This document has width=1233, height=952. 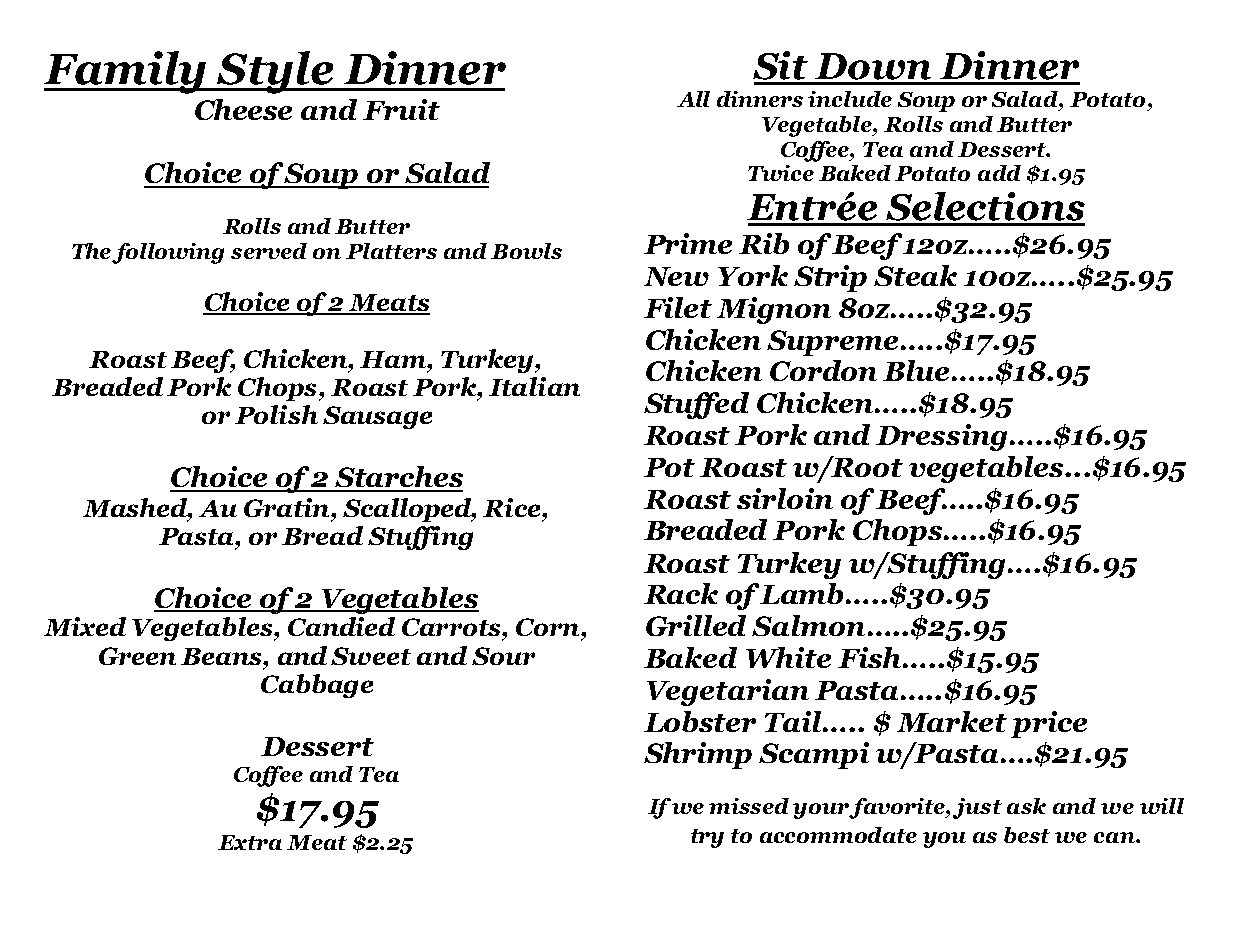 What do you see at coordinates (401, 109) in the document?
I see `Fruit` at bounding box center [401, 109].
